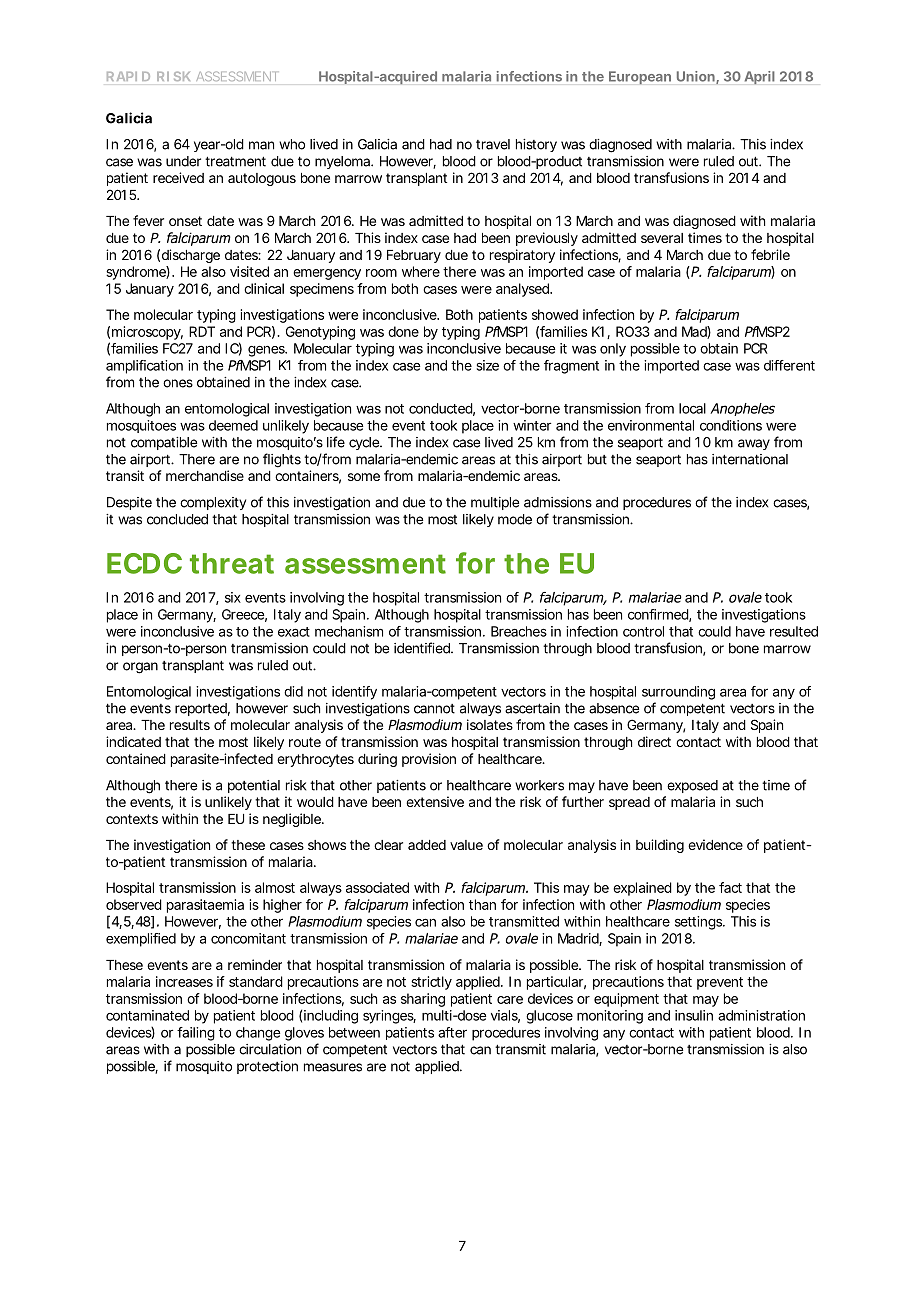 This document has height=1308, width=924. I want to click on under, so click(183, 161).
